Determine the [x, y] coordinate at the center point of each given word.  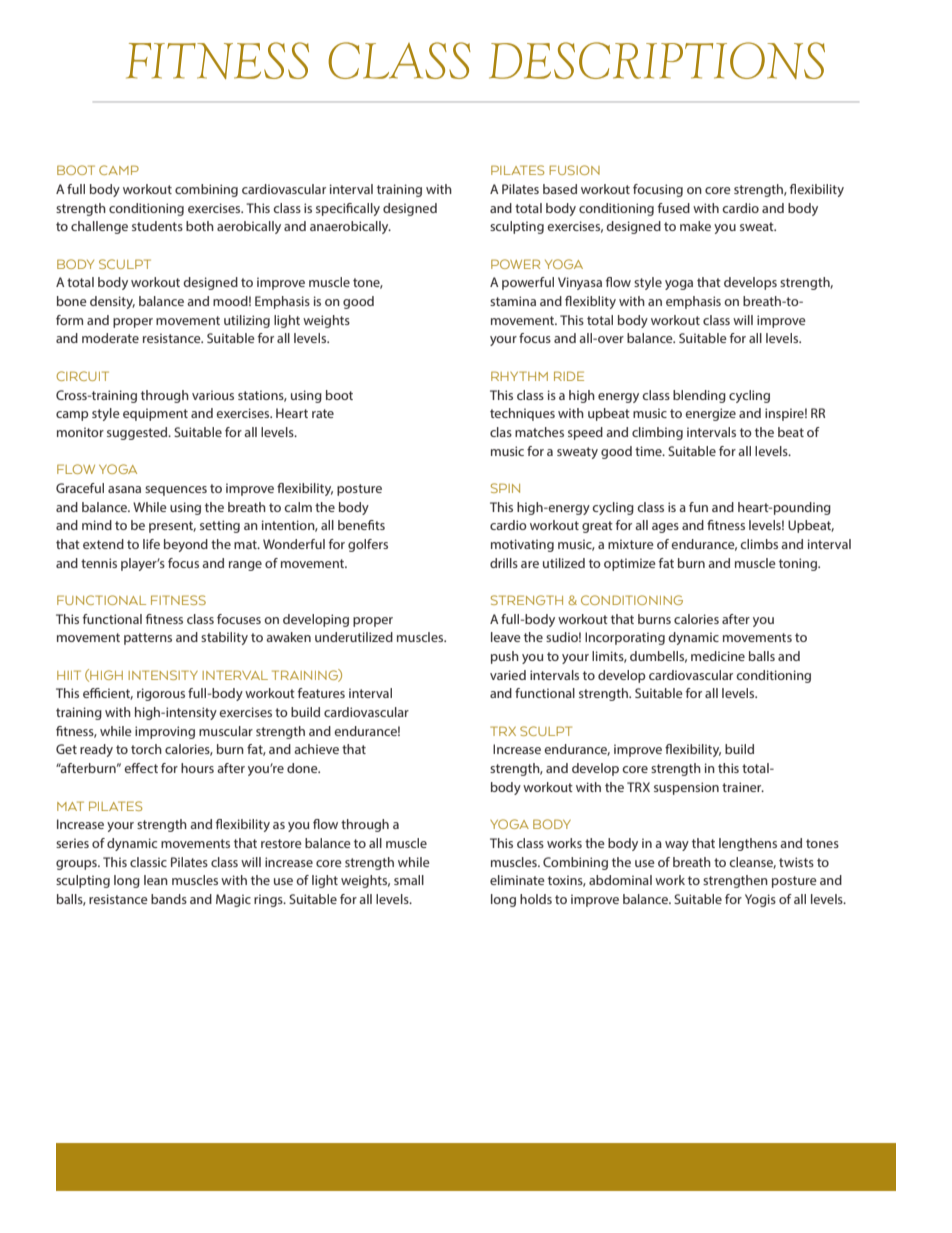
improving [165, 732]
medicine [718, 656]
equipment [155, 414]
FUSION [574, 170]
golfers [368, 545]
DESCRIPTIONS [657, 60]
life [151, 544]
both [200, 226]
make [695, 226]
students [157, 226]
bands [169, 899]
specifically [348, 209]
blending [699, 396]
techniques [522, 414]
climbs [759, 544]
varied [508, 675]
